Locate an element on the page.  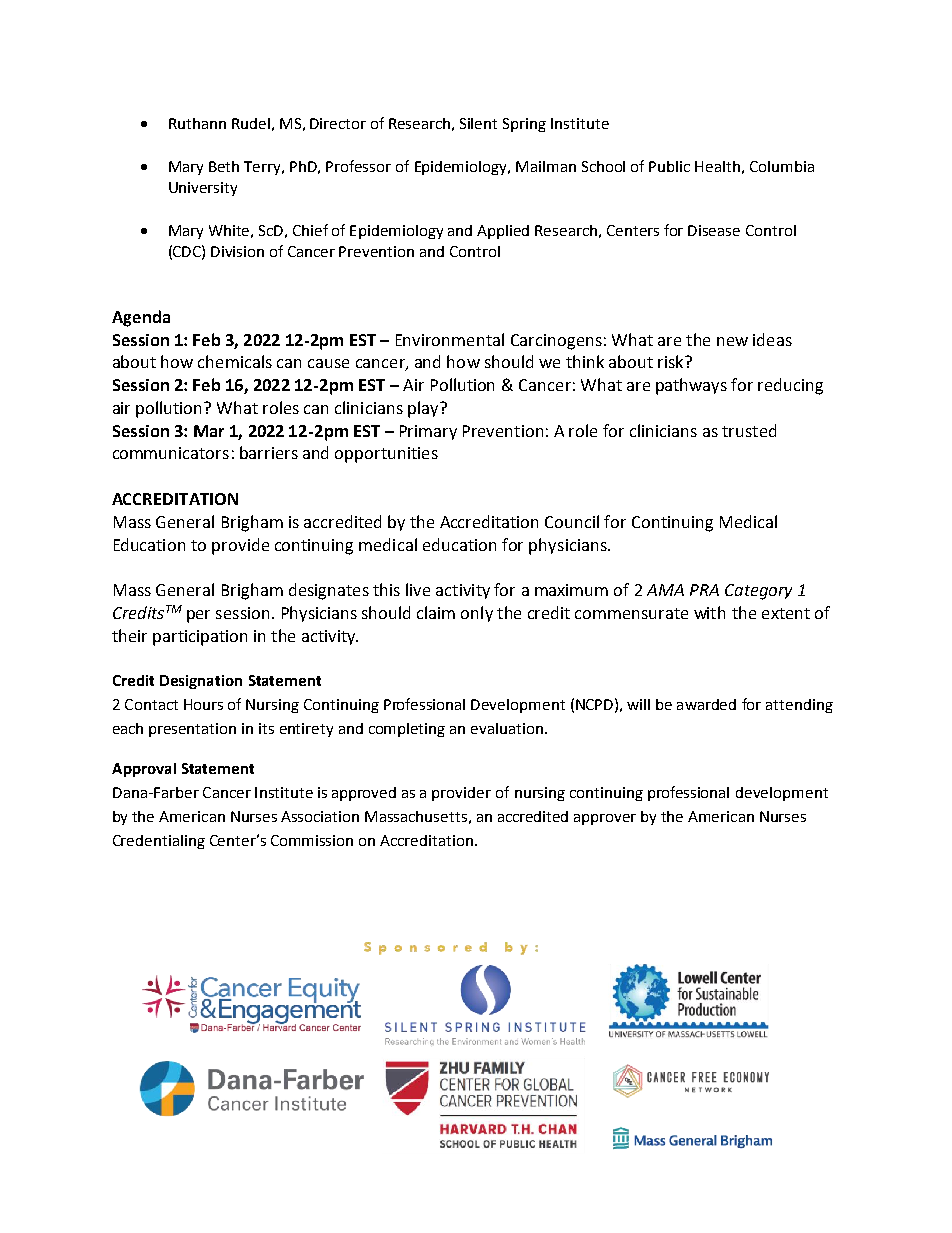
approved is located at coordinates (364, 794).
